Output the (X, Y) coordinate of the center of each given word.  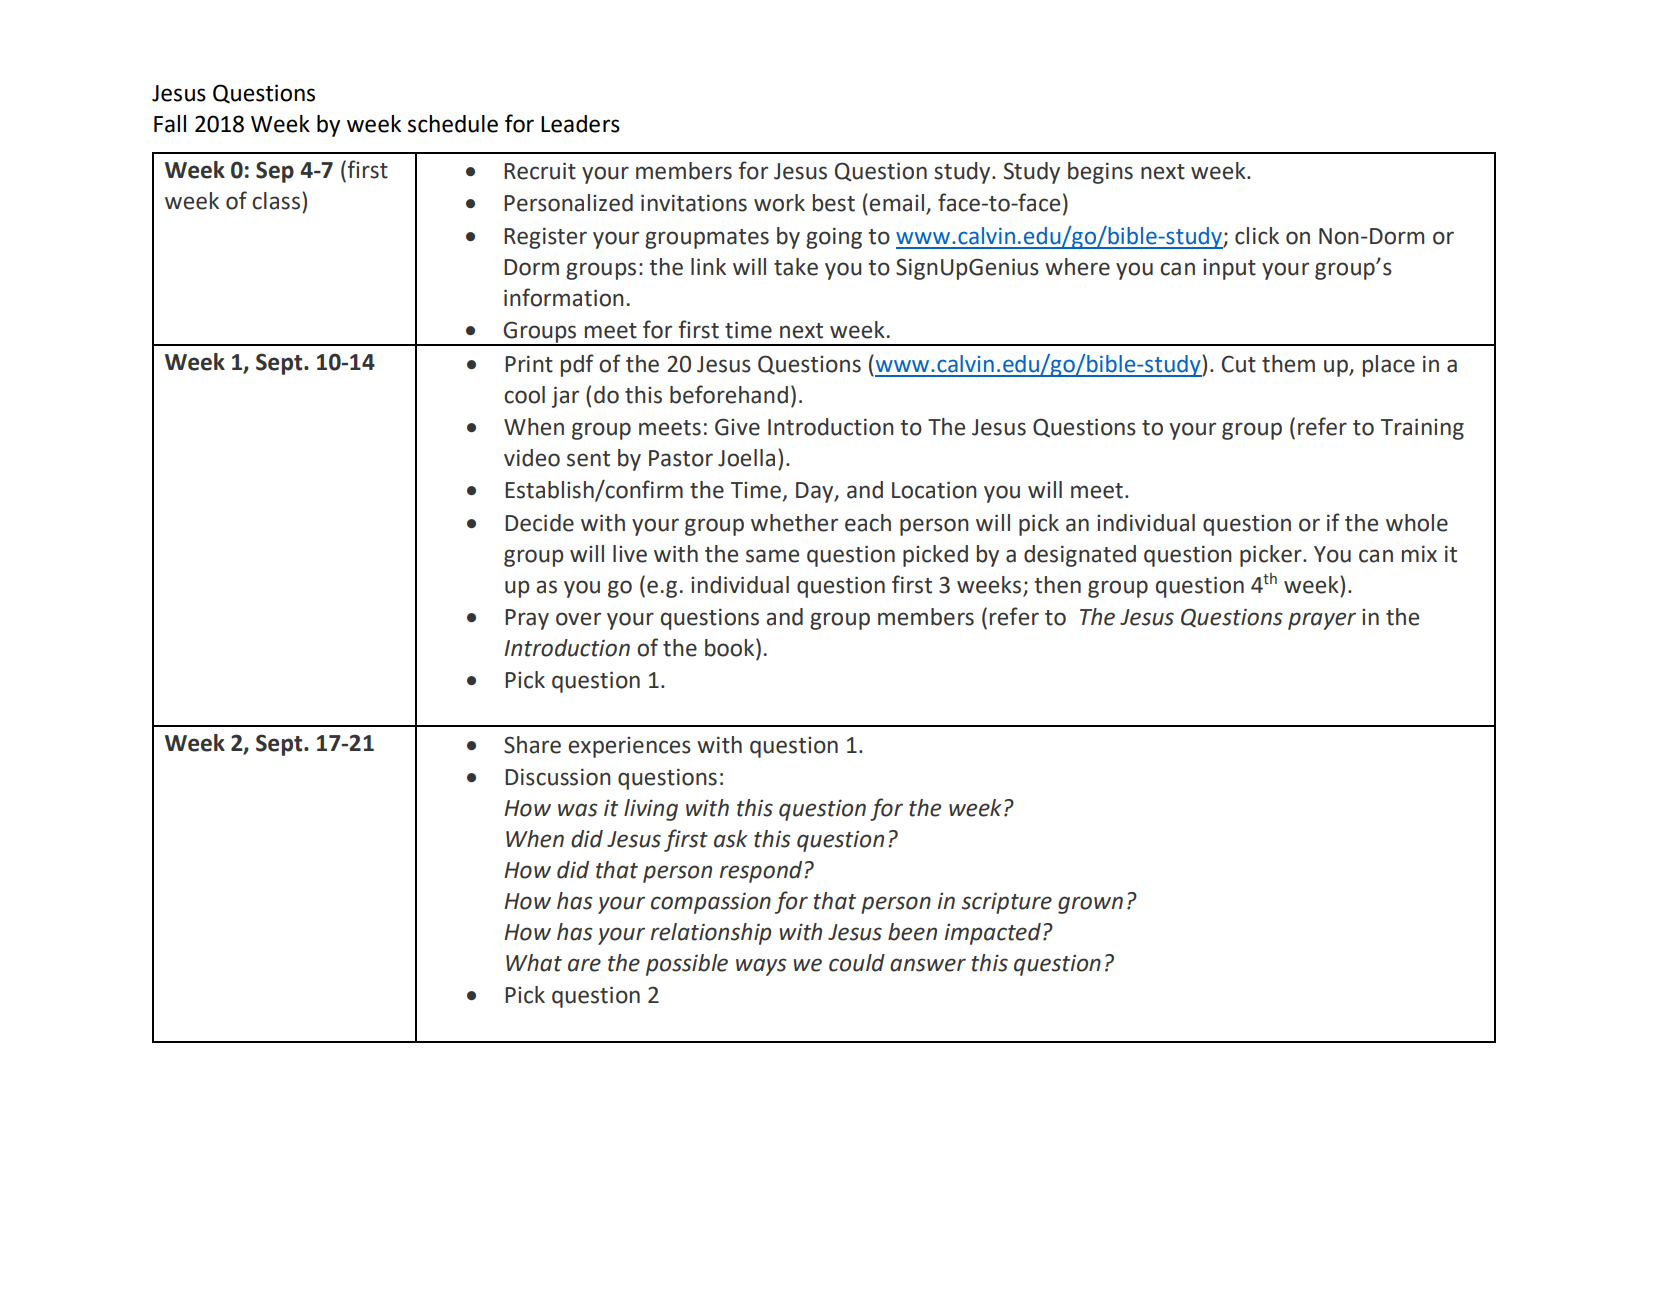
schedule (453, 124)
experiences (629, 747)
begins (1100, 173)
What (534, 963)
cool (524, 395)
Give (737, 427)
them (1288, 364)
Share (532, 745)
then (1057, 585)
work (779, 203)
